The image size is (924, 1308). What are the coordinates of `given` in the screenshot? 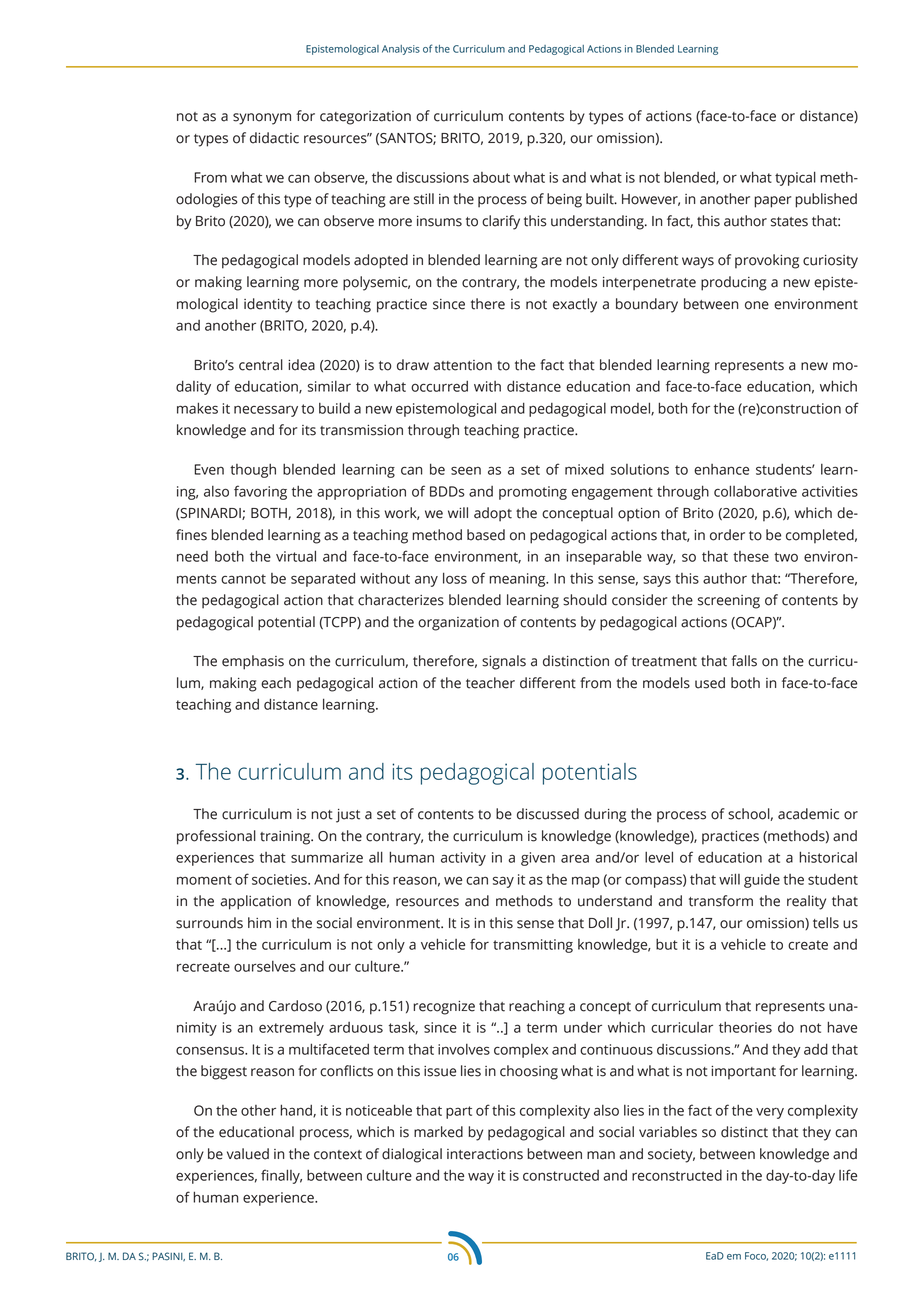 It's located at (538, 859).
